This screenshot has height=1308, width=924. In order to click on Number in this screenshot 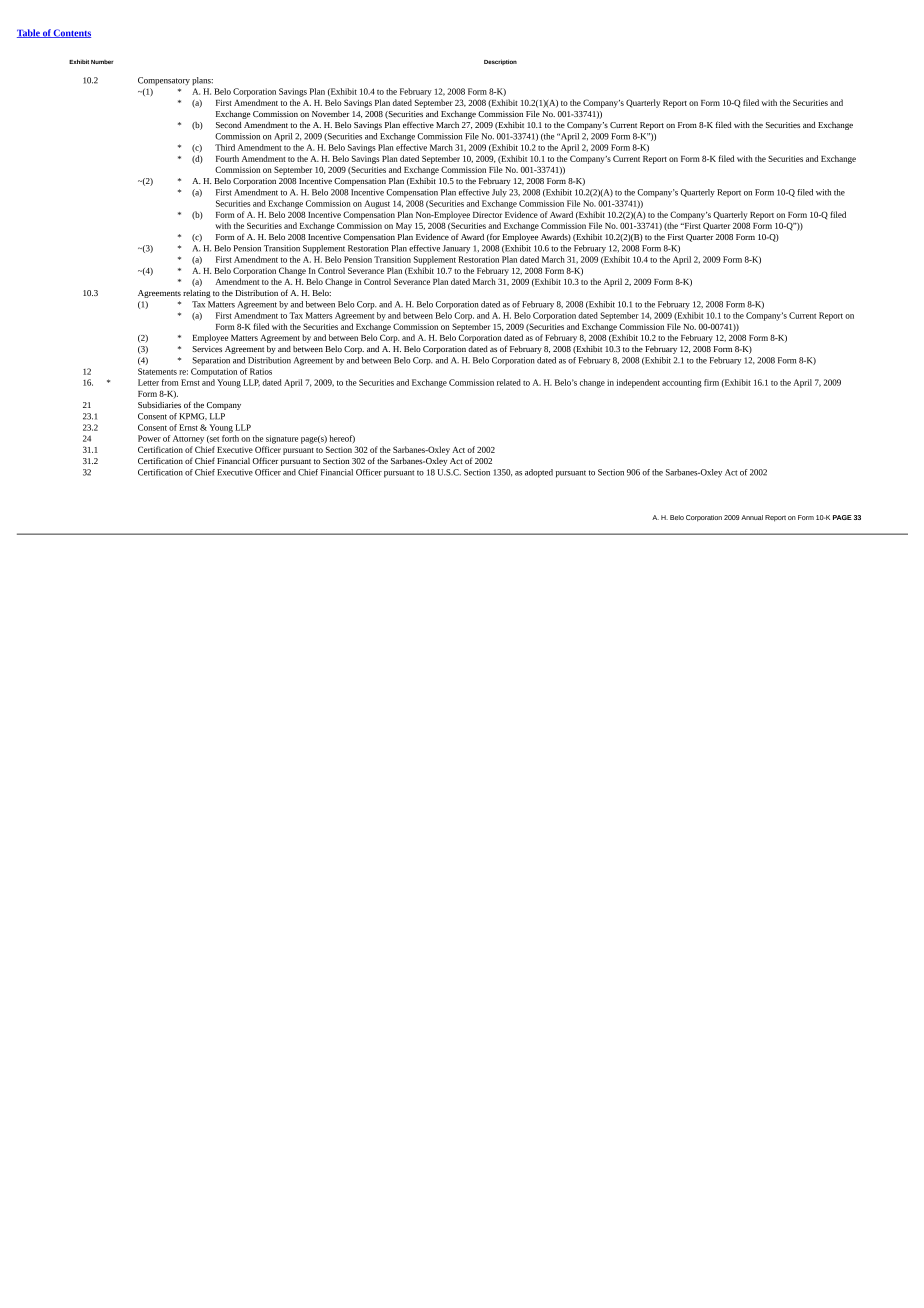, I will do `click(102, 62)`.
